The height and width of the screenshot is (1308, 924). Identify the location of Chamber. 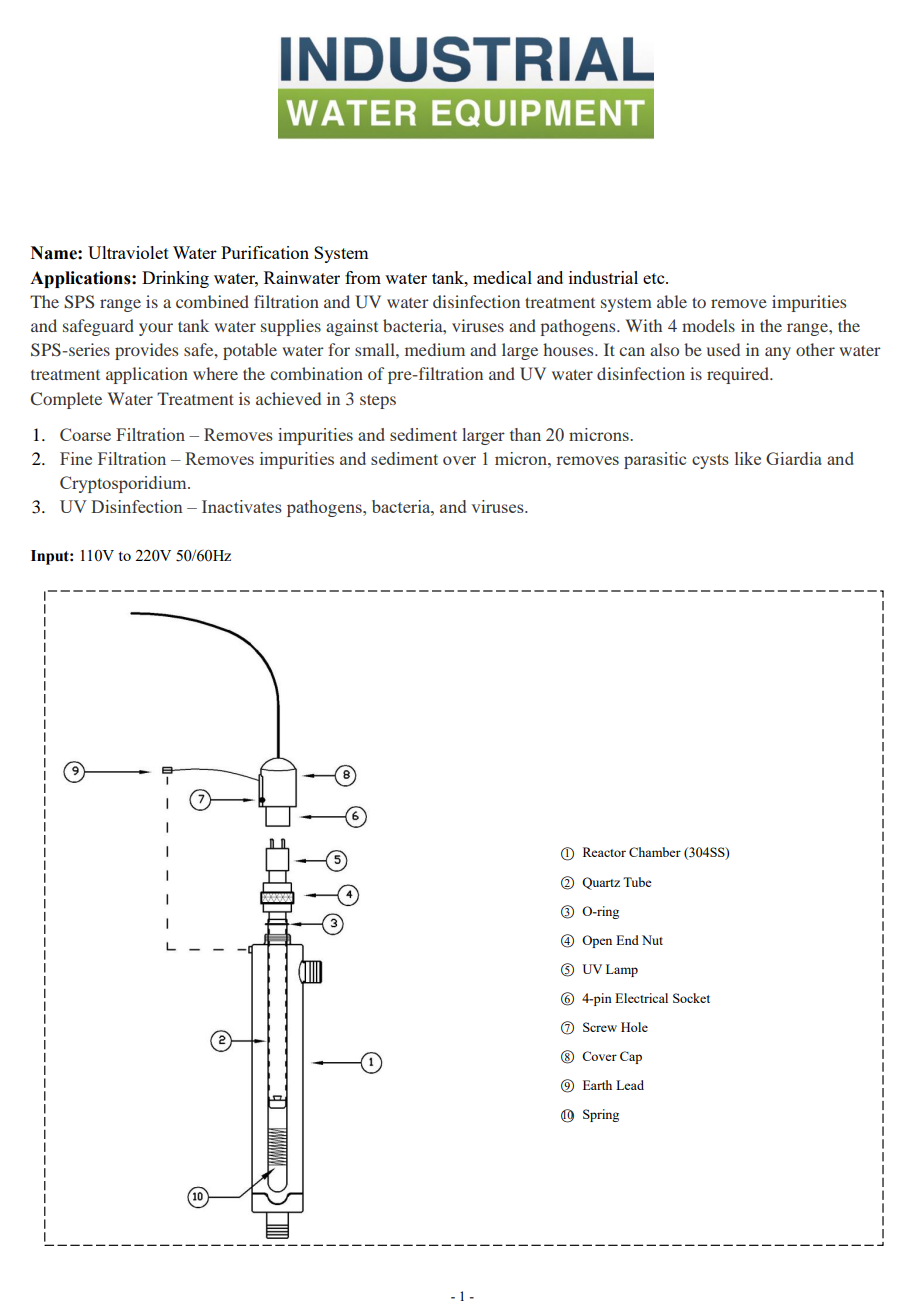
(655, 852).
